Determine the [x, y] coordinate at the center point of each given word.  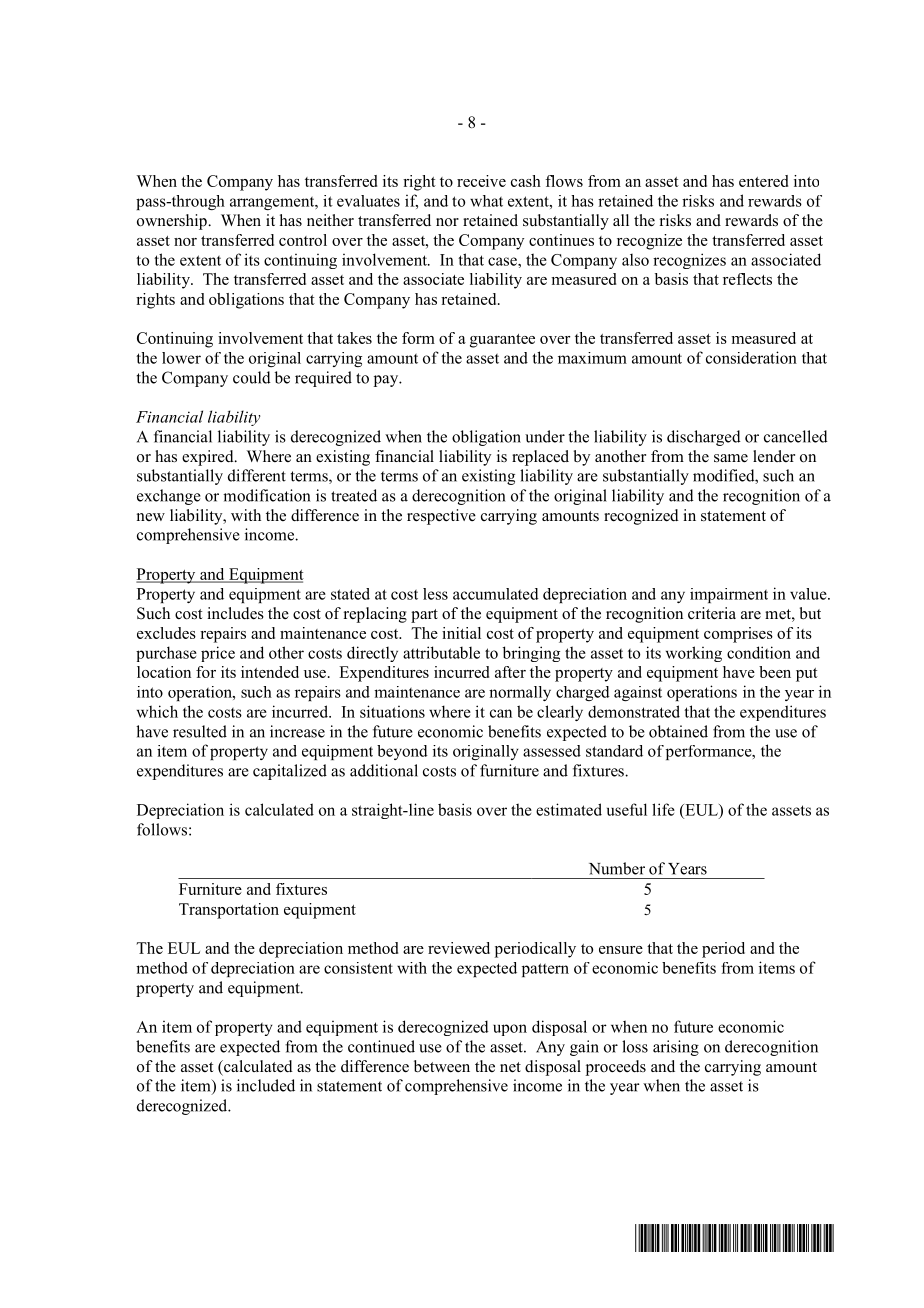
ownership [173, 222]
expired [209, 458]
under [545, 436]
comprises [738, 635]
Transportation [229, 911]
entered [763, 181]
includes [235, 613]
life [663, 809]
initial [461, 633]
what [486, 201]
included [266, 1085]
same [731, 458]
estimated [569, 809]
